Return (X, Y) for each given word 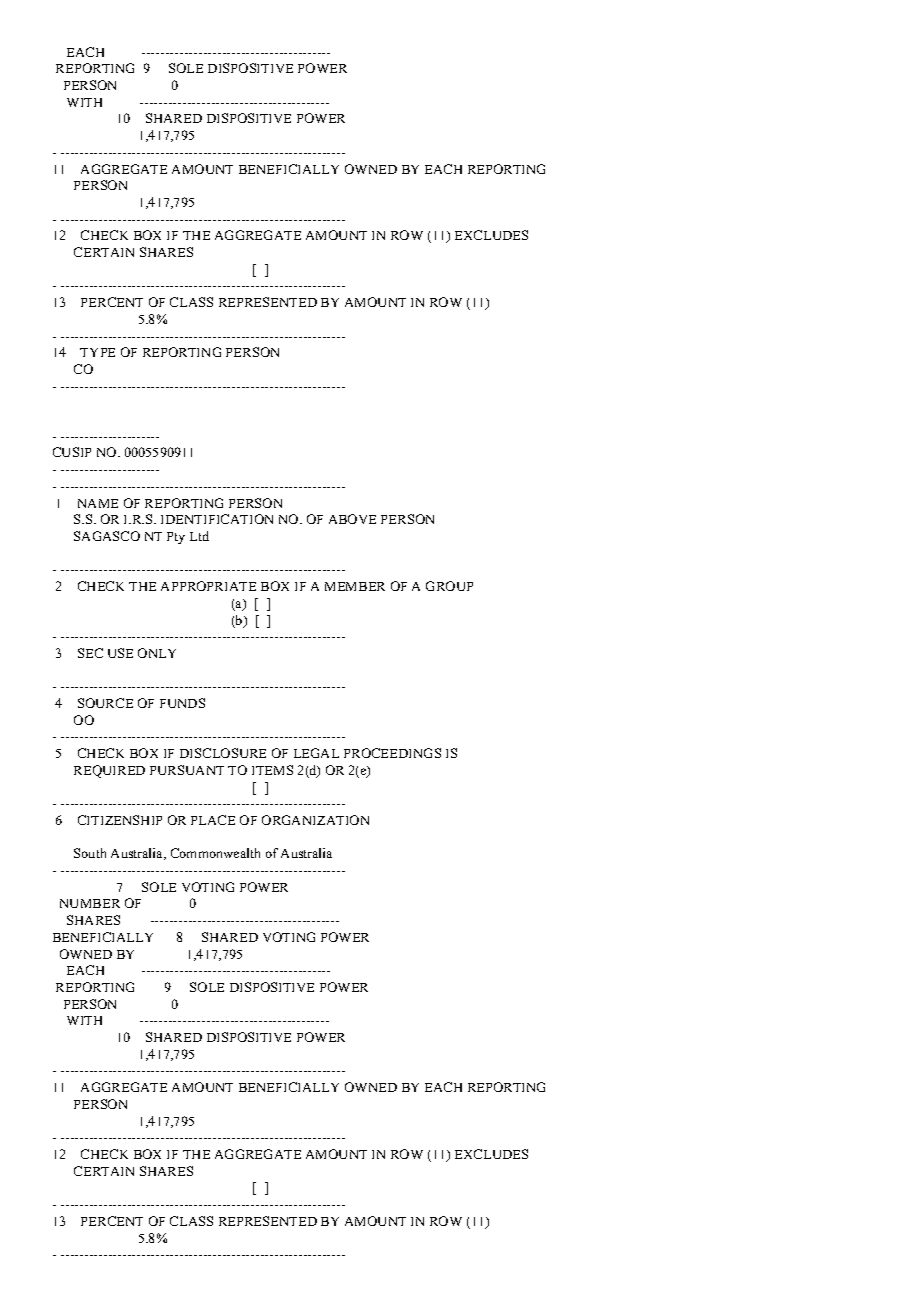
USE (120, 653)
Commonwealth (215, 853)
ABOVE (352, 519)
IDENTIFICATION (217, 519)
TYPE (97, 352)
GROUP (449, 586)
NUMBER (90, 903)
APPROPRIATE (208, 586)
